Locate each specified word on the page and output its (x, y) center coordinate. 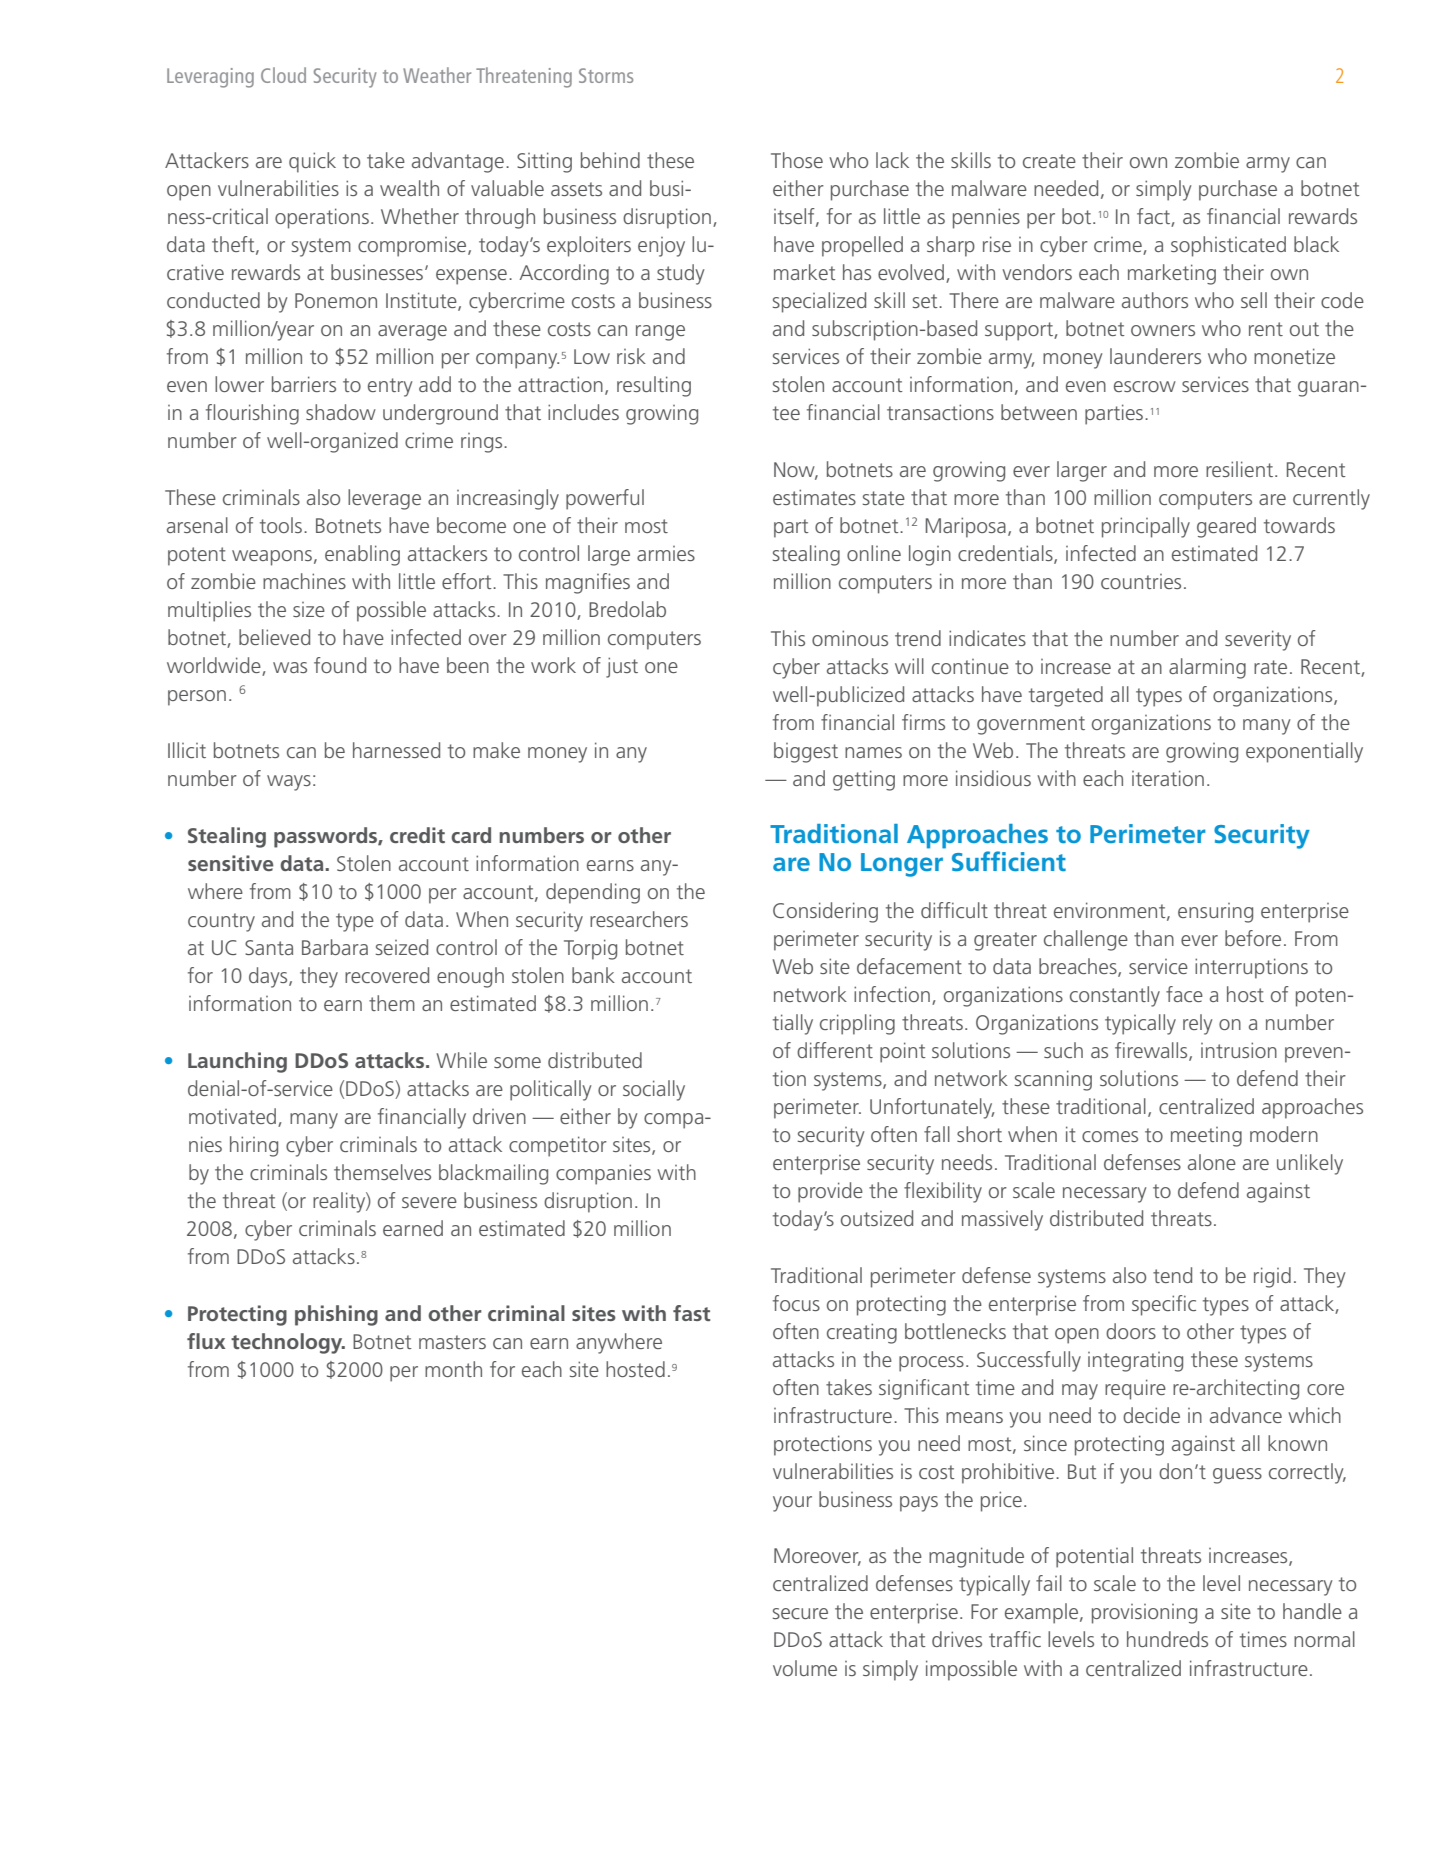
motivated (232, 1116)
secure (800, 1613)
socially (654, 1090)
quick (312, 162)
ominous (850, 638)
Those (797, 160)
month (453, 1369)
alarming (1207, 668)
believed (274, 637)
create (1049, 161)
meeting (1206, 1137)
